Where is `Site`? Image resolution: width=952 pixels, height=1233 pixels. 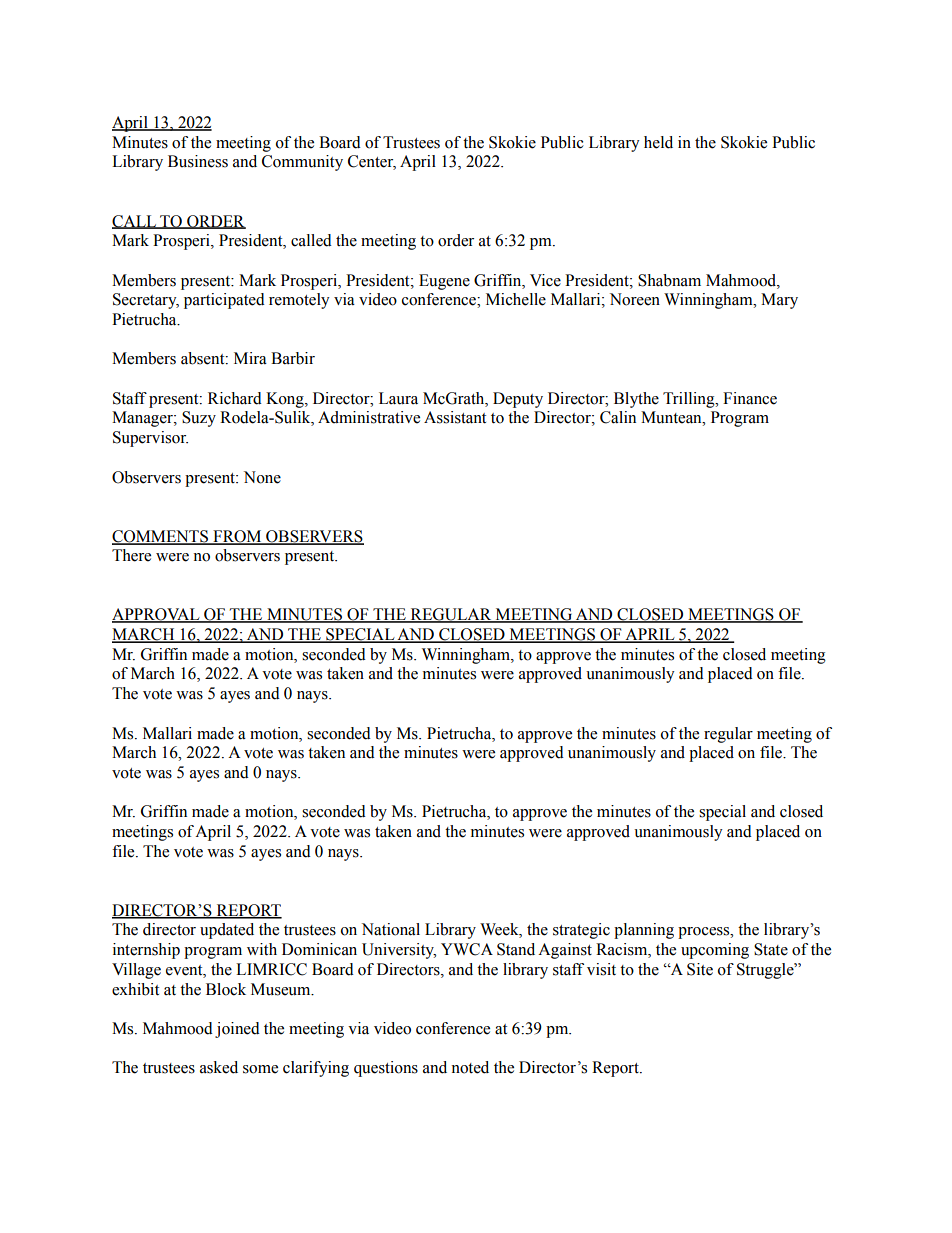 Site is located at coordinates (700, 969).
